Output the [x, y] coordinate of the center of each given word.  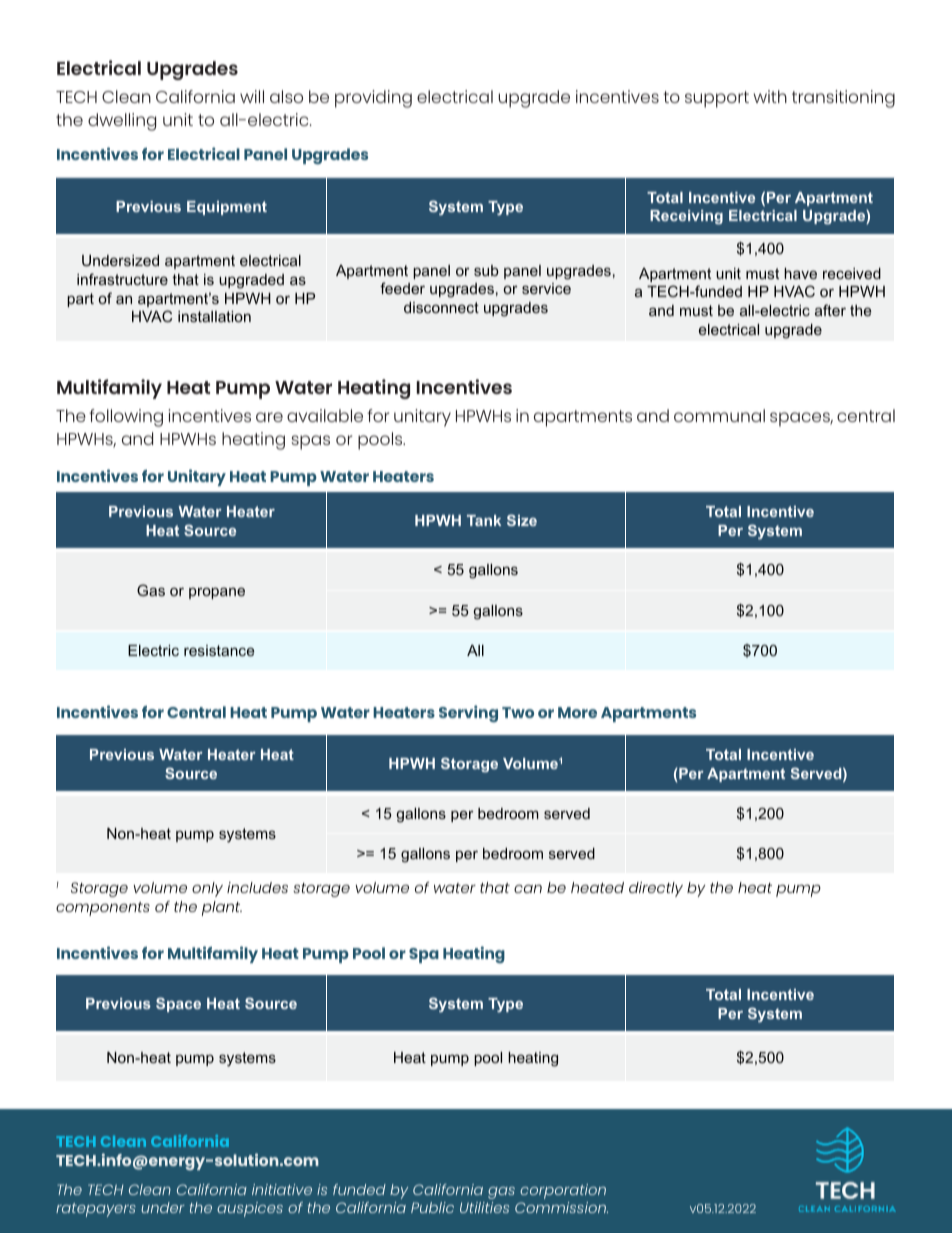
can [528, 889]
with [770, 96]
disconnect [441, 307]
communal [719, 415]
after [830, 310]
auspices [250, 1209]
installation [214, 316]
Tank [484, 520]
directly [656, 889]
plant [222, 908]
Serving [468, 713]
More [577, 712]
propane [217, 593]
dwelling [122, 122]
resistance [219, 650]
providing [373, 99]
